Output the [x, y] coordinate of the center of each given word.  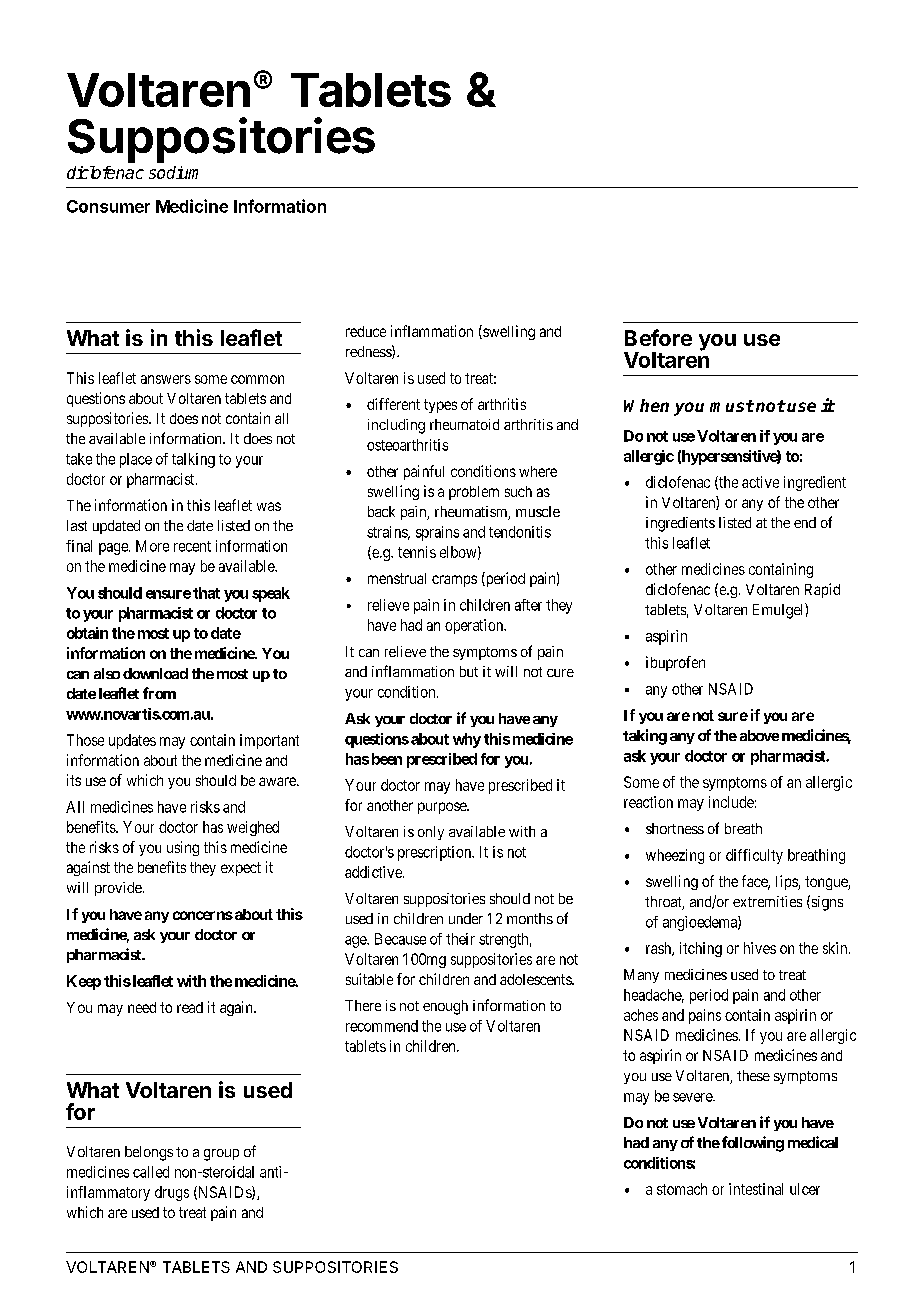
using [183, 848]
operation [475, 626]
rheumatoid [464, 424]
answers [166, 379]
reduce [366, 331]
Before [658, 337]
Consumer [108, 206]
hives [760, 948]
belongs [149, 1153]
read [190, 1007]
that [206, 593]
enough [445, 1007]
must [732, 406]
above [759, 735]
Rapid [822, 590]
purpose [443, 808]
